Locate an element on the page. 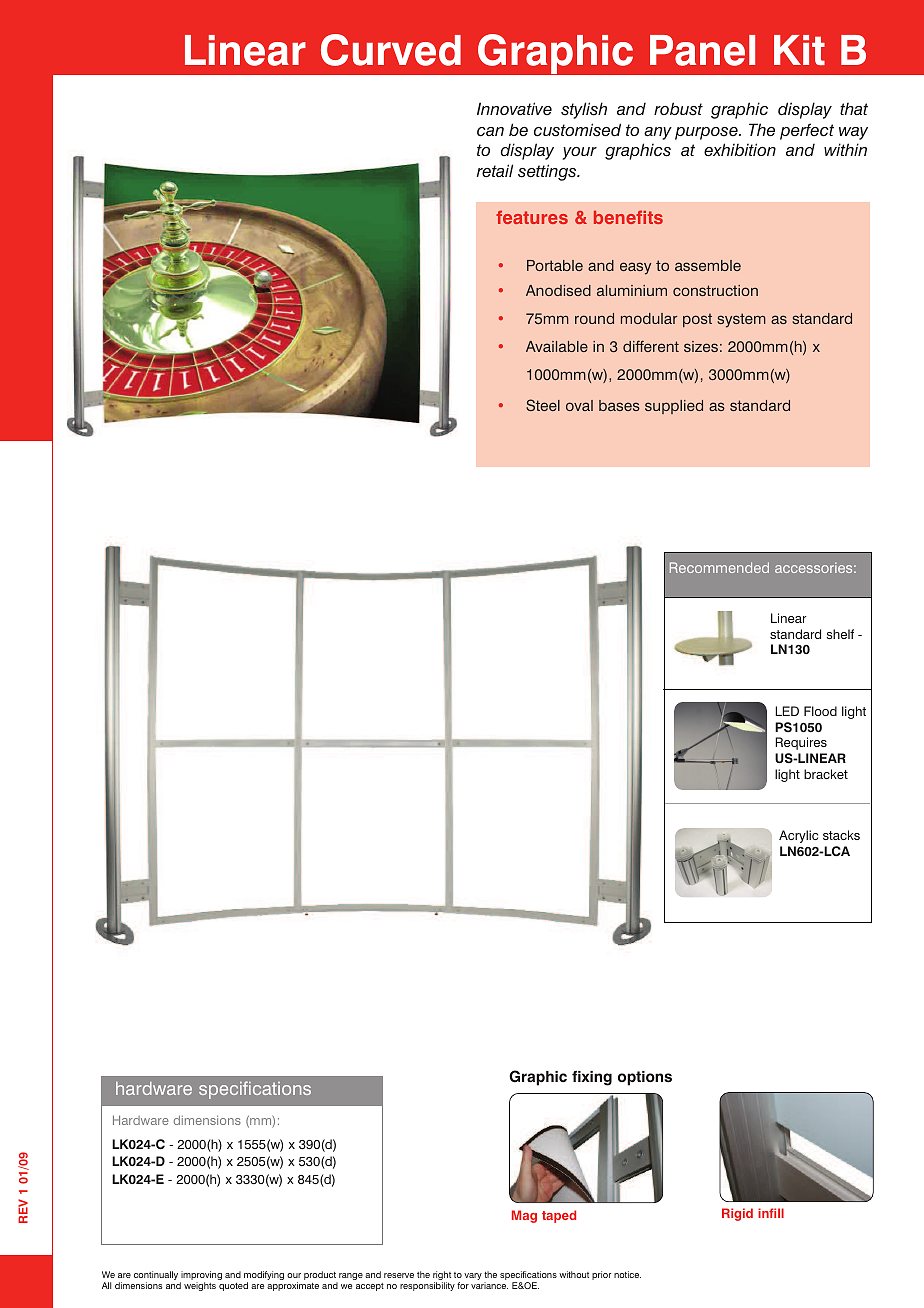 This page has width=924, height=1308. Innovative is located at coordinates (514, 108).
